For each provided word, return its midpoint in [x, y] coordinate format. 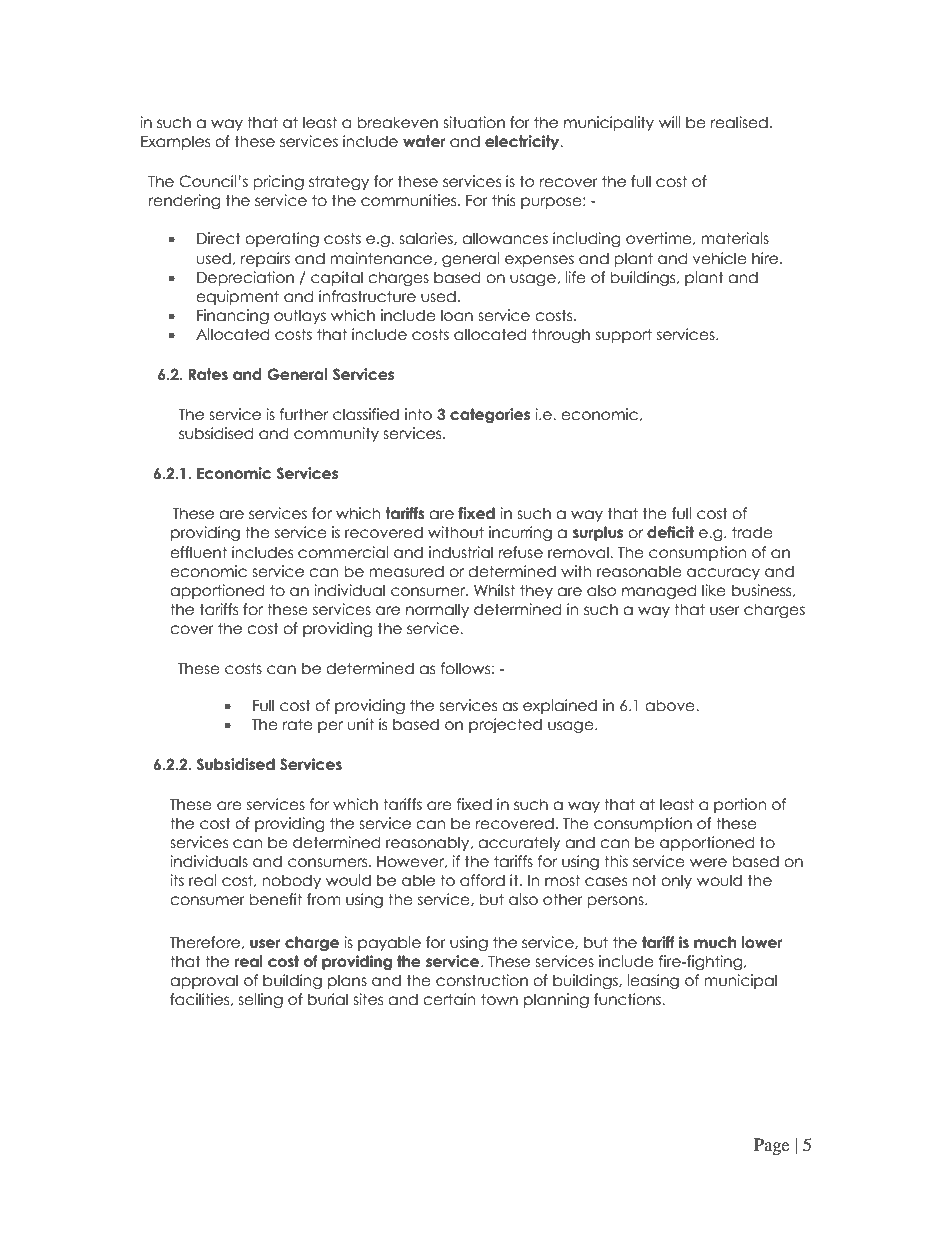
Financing [233, 316]
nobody [291, 881]
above [671, 705]
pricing [278, 182]
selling [260, 1000]
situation [474, 122]
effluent [198, 552]
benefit [275, 899]
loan [457, 315]
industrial [461, 552]
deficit [670, 532]
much [715, 942]
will [670, 122]
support [624, 335]
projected [505, 725]
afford [482, 880]
